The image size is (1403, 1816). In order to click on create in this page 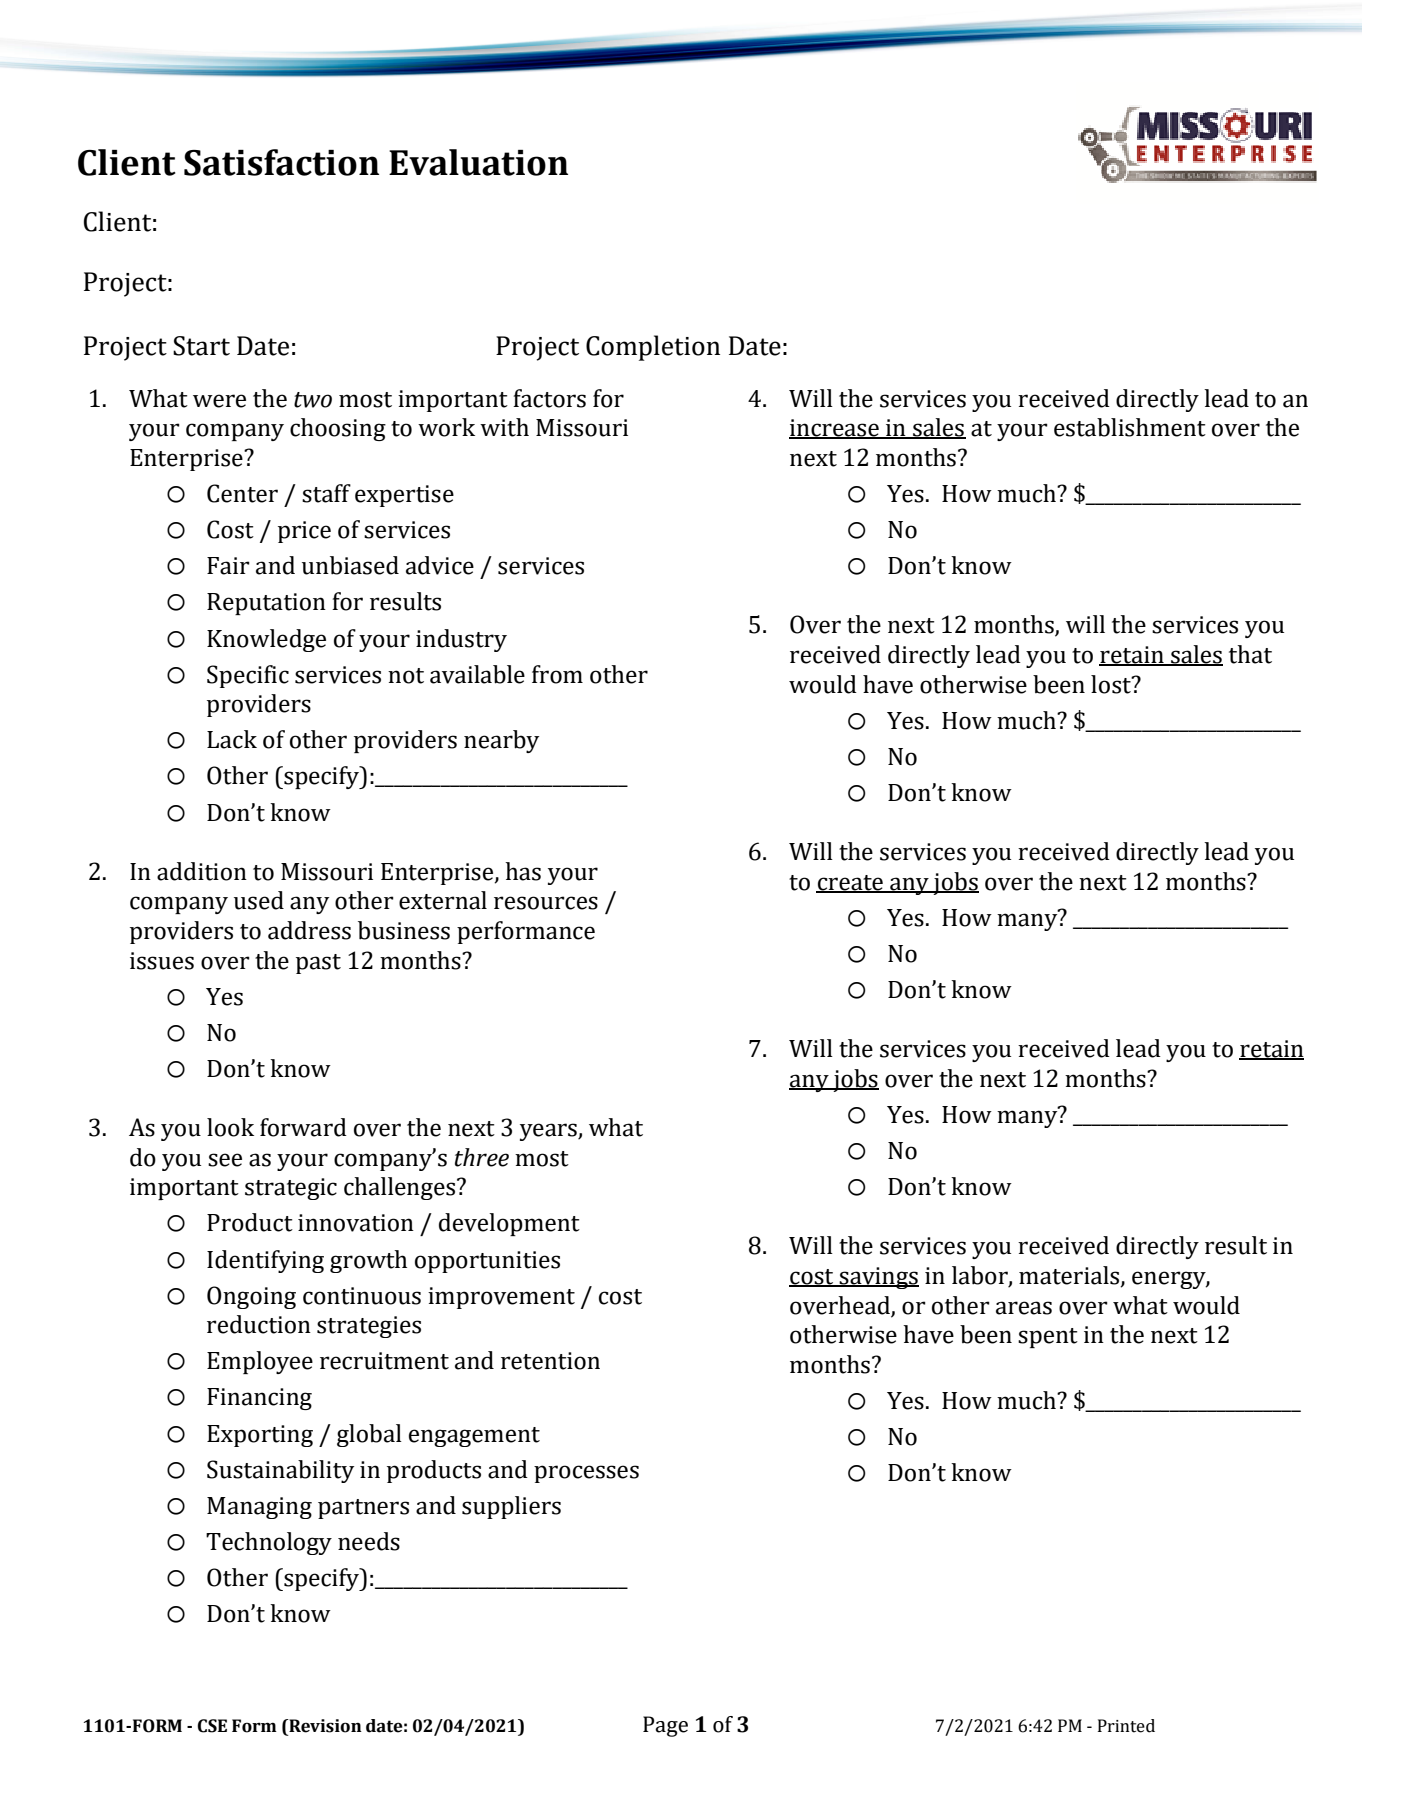, I will do `click(850, 883)`.
